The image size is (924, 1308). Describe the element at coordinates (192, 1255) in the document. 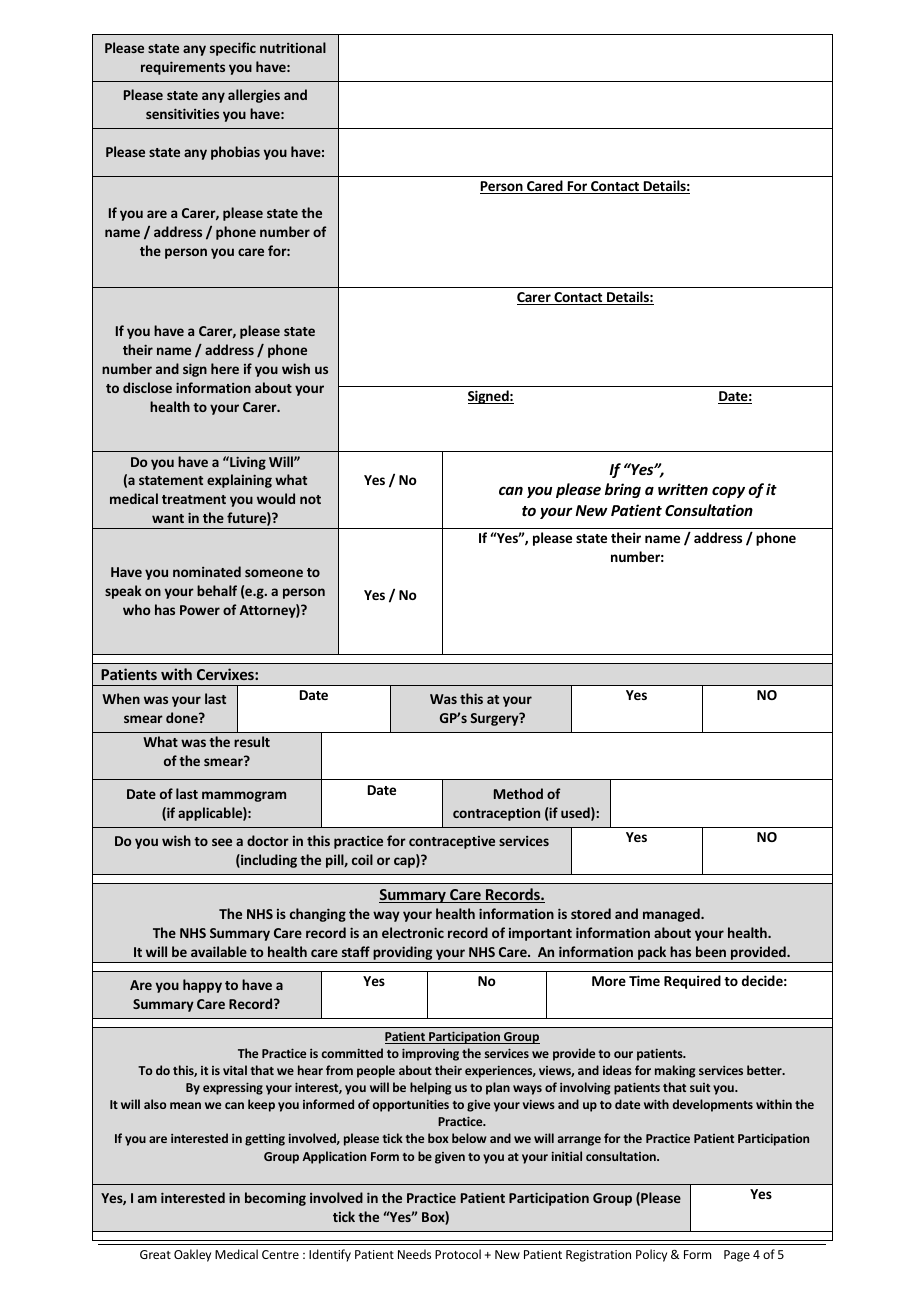

I see `Oakley` at that location.
